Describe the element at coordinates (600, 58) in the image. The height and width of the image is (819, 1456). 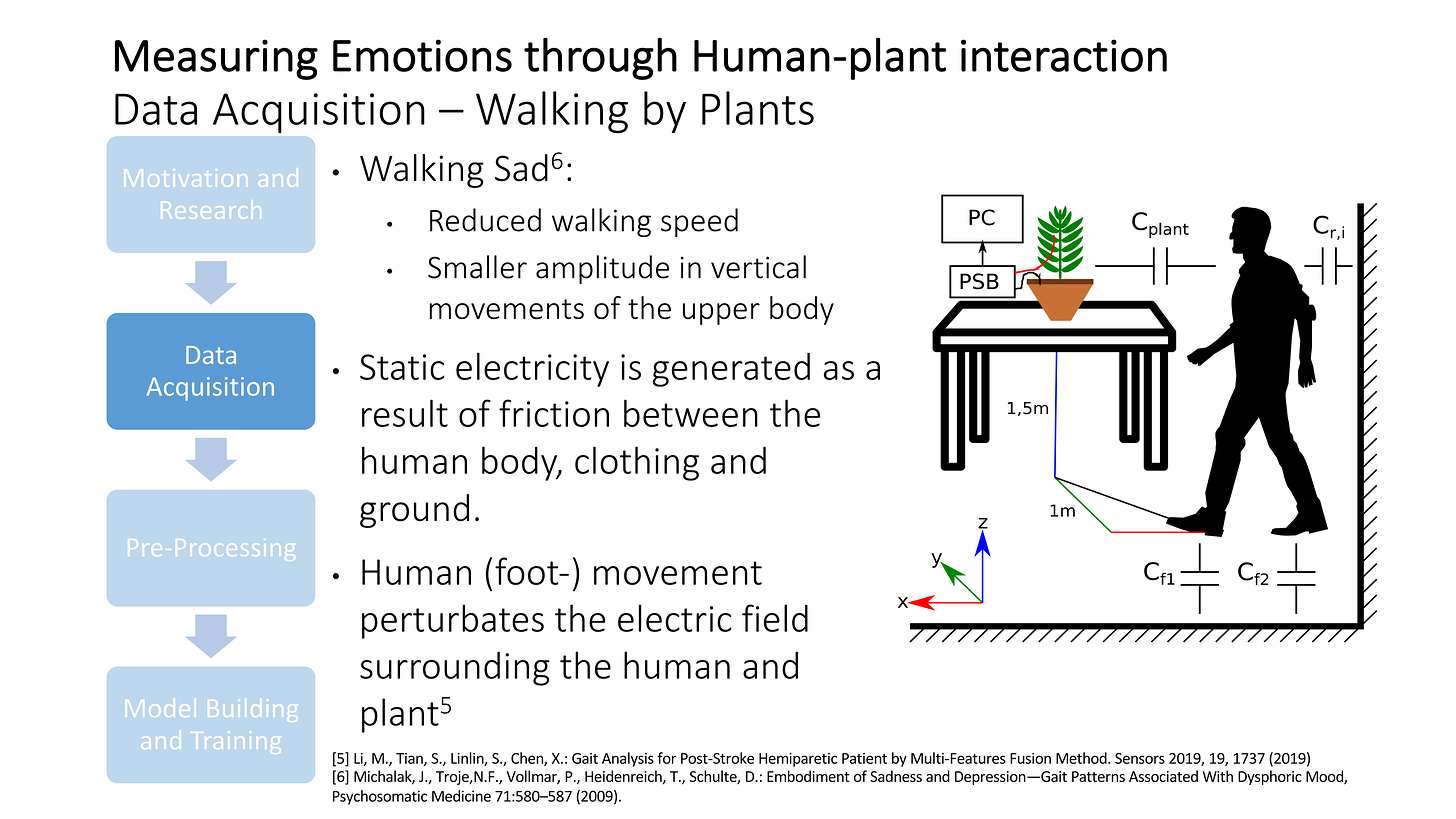
I see `through` at that location.
